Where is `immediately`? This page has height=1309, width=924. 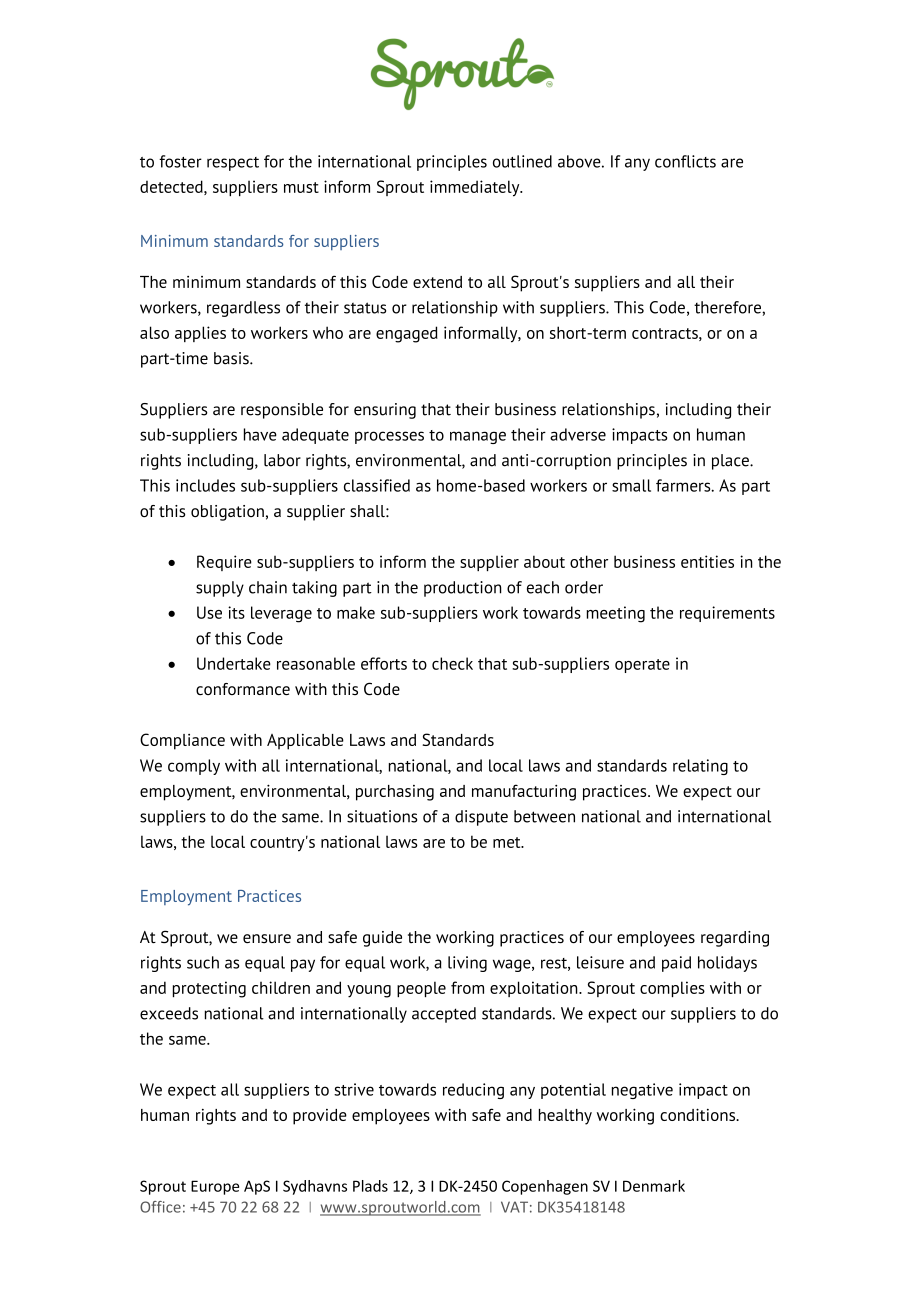
immediately is located at coordinates (476, 188).
